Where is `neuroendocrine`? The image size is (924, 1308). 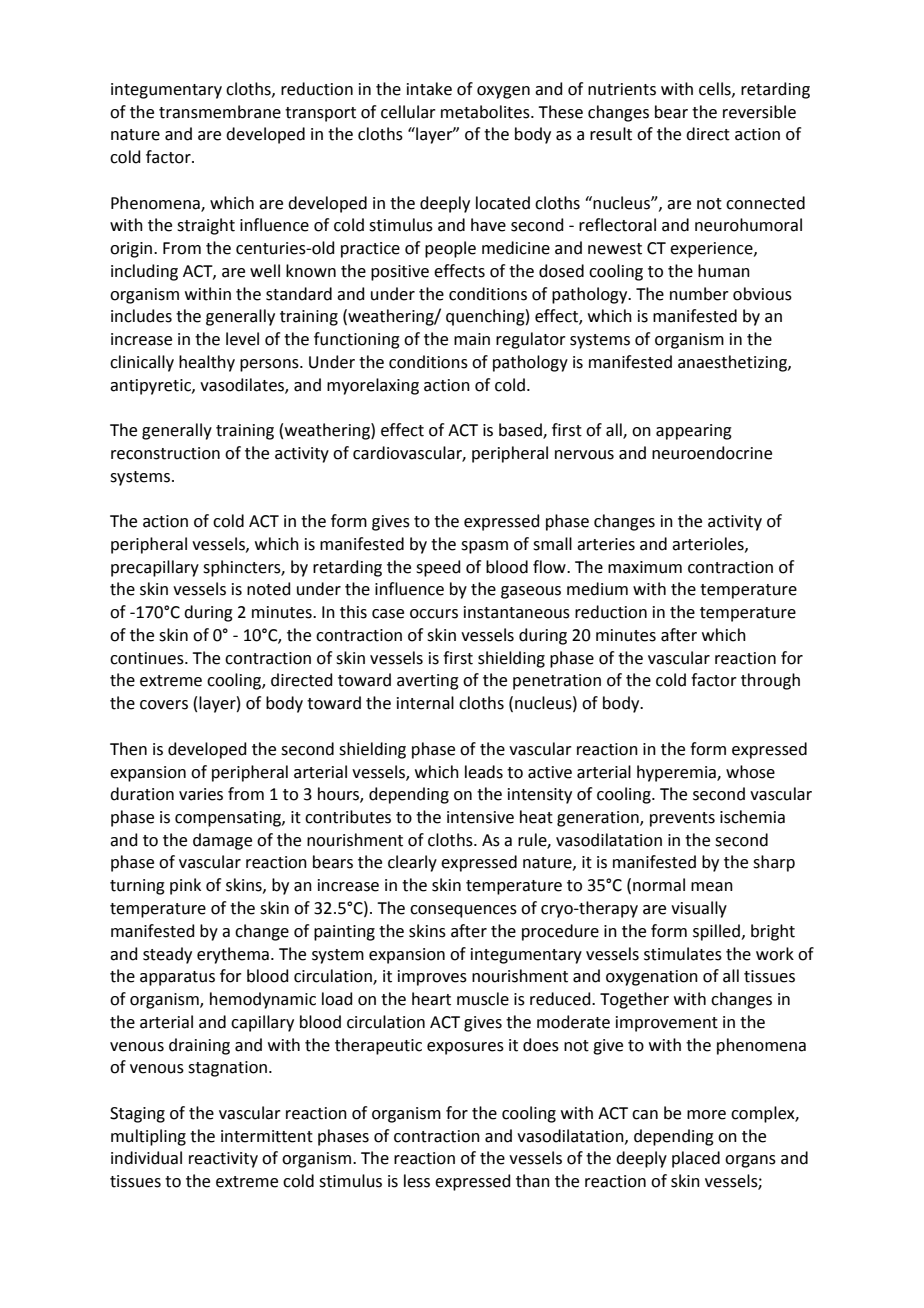
neuroendocrine is located at coordinates (712, 453).
